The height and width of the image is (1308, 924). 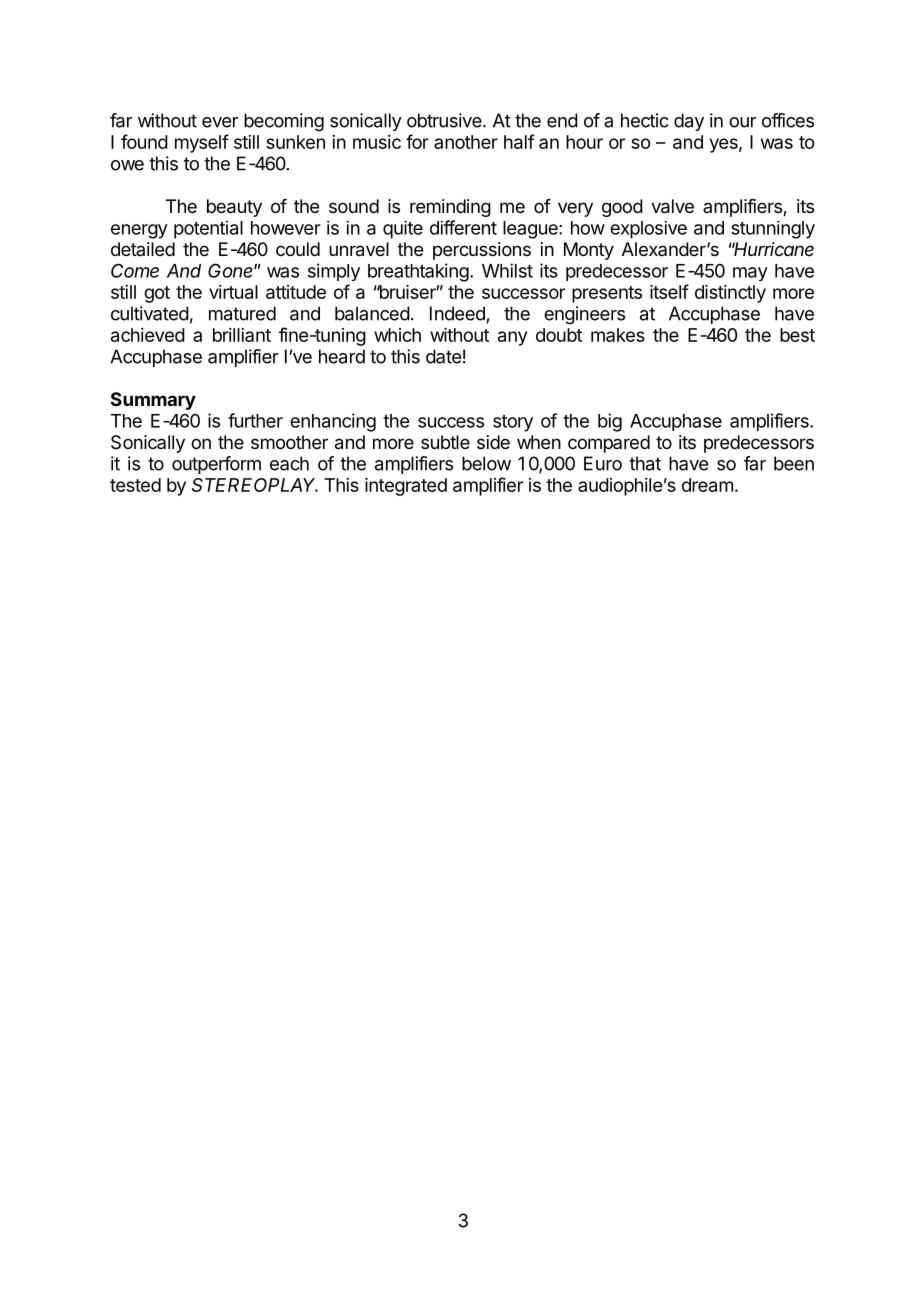 What do you see at coordinates (707, 485) in the image?
I see `dream` at bounding box center [707, 485].
